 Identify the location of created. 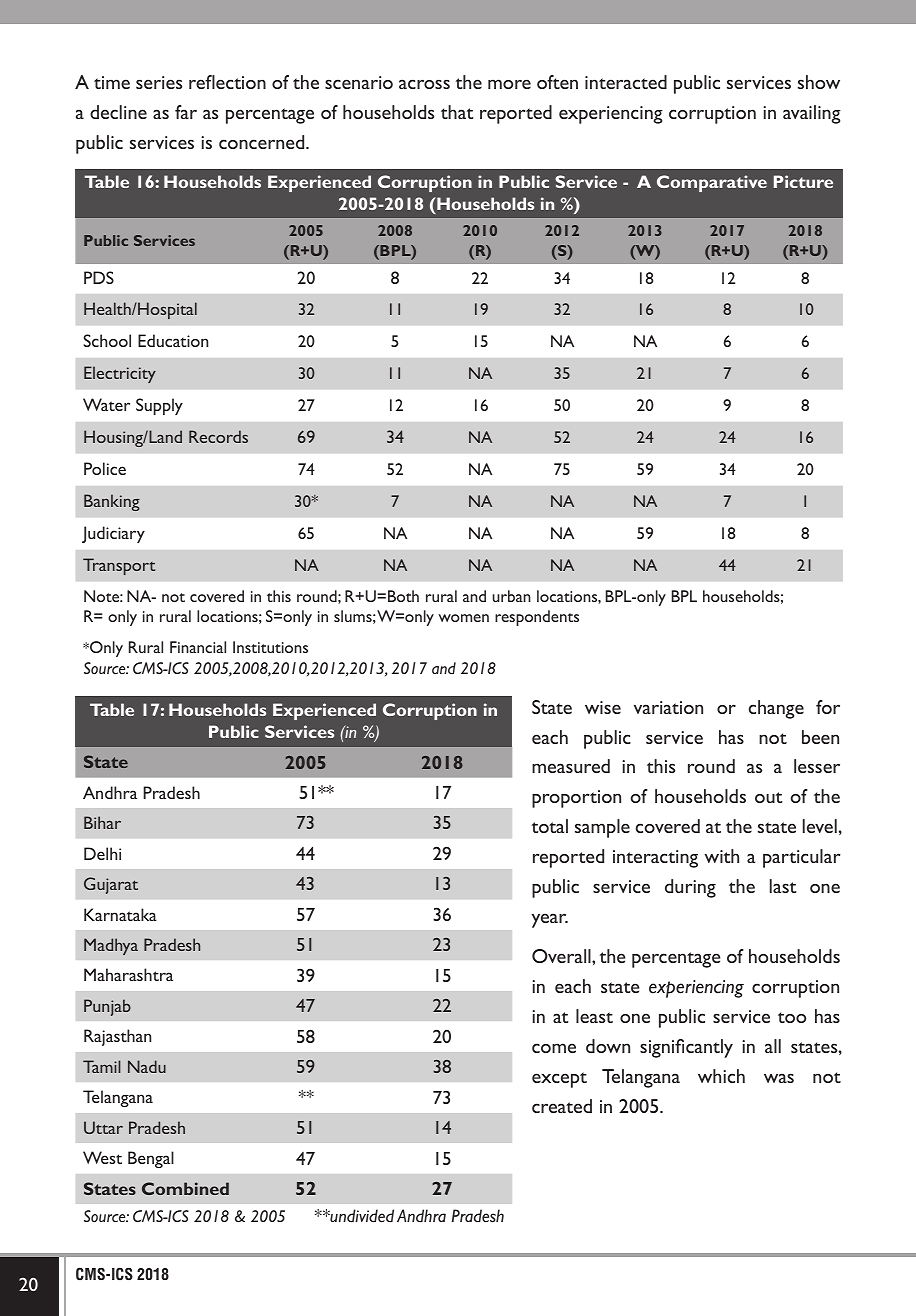
(562, 1106).
